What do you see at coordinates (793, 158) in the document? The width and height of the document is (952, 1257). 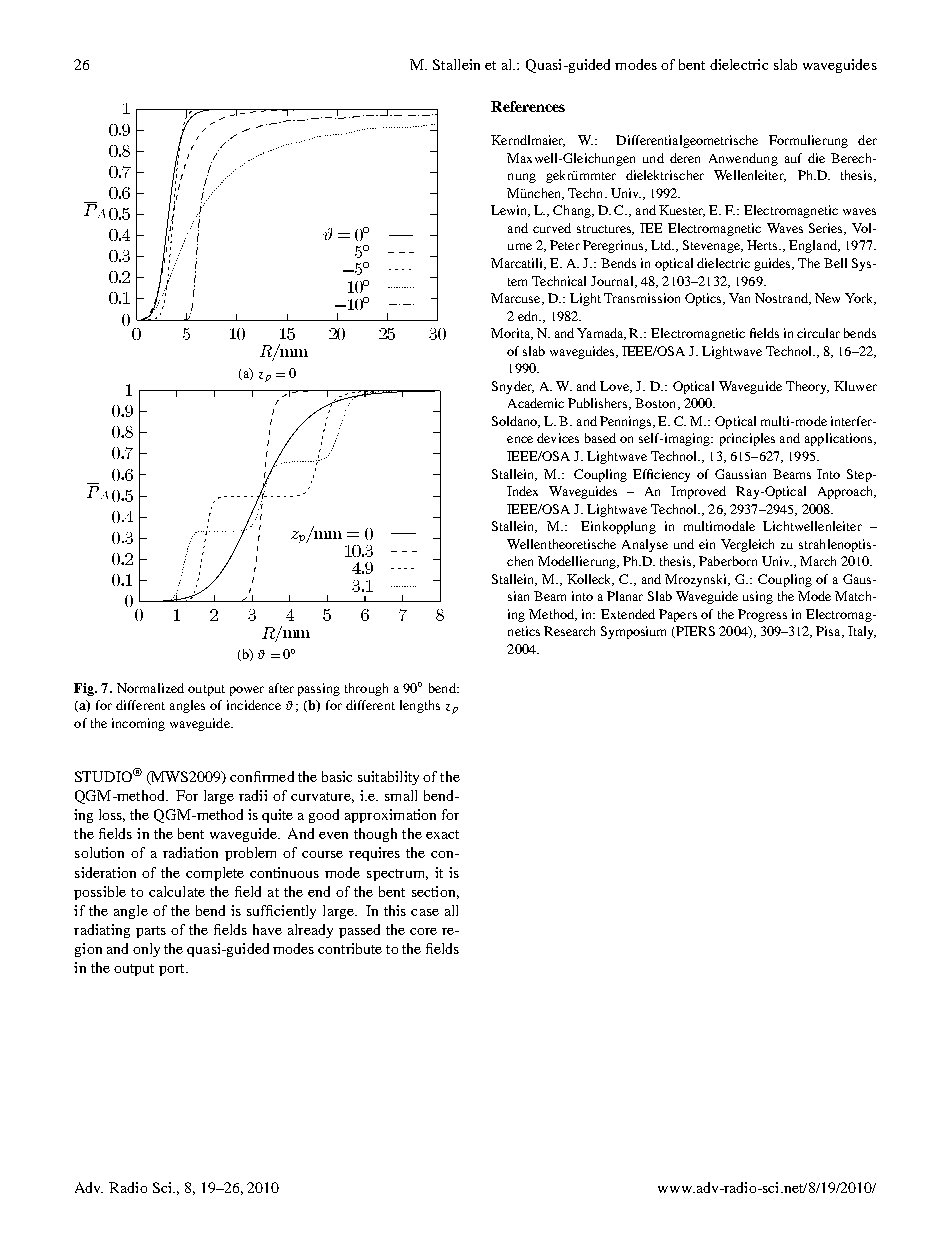 I see `auf` at bounding box center [793, 158].
